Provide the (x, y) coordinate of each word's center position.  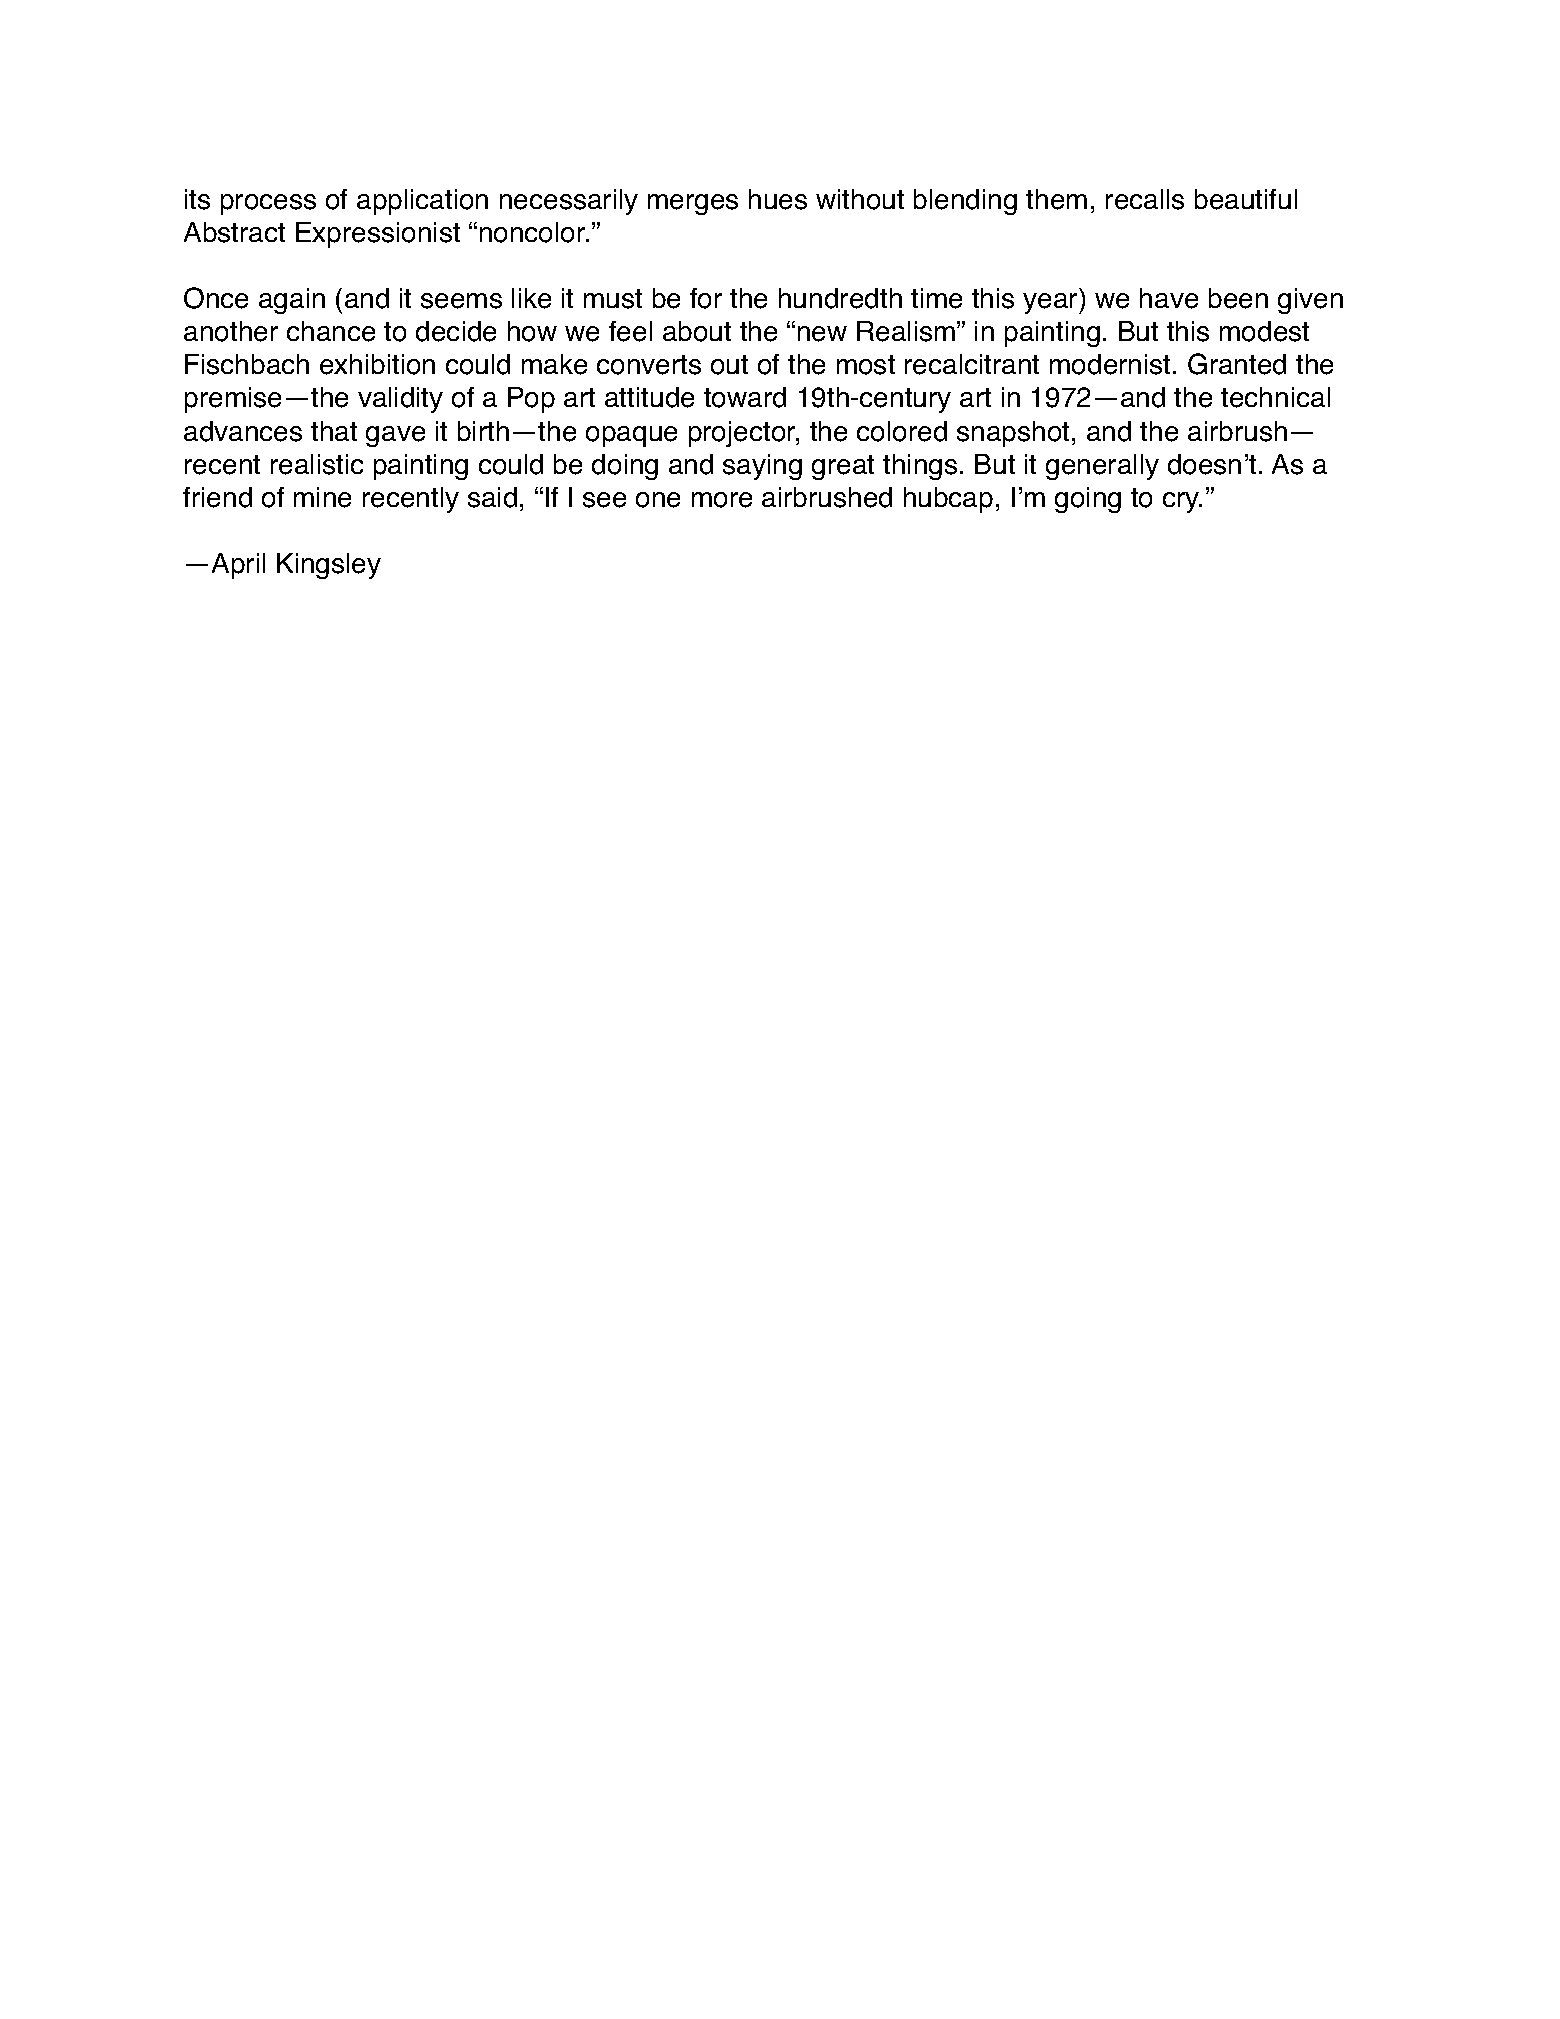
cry (1182, 502)
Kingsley (329, 566)
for (706, 298)
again (292, 301)
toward (745, 397)
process (268, 204)
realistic (317, 464)
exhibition (377, 364)
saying (762, 467)
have (1169, 298)
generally (1102, 467)
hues (778, 199)
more (722, 500)
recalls (1145, 199)
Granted (1237, 364)
